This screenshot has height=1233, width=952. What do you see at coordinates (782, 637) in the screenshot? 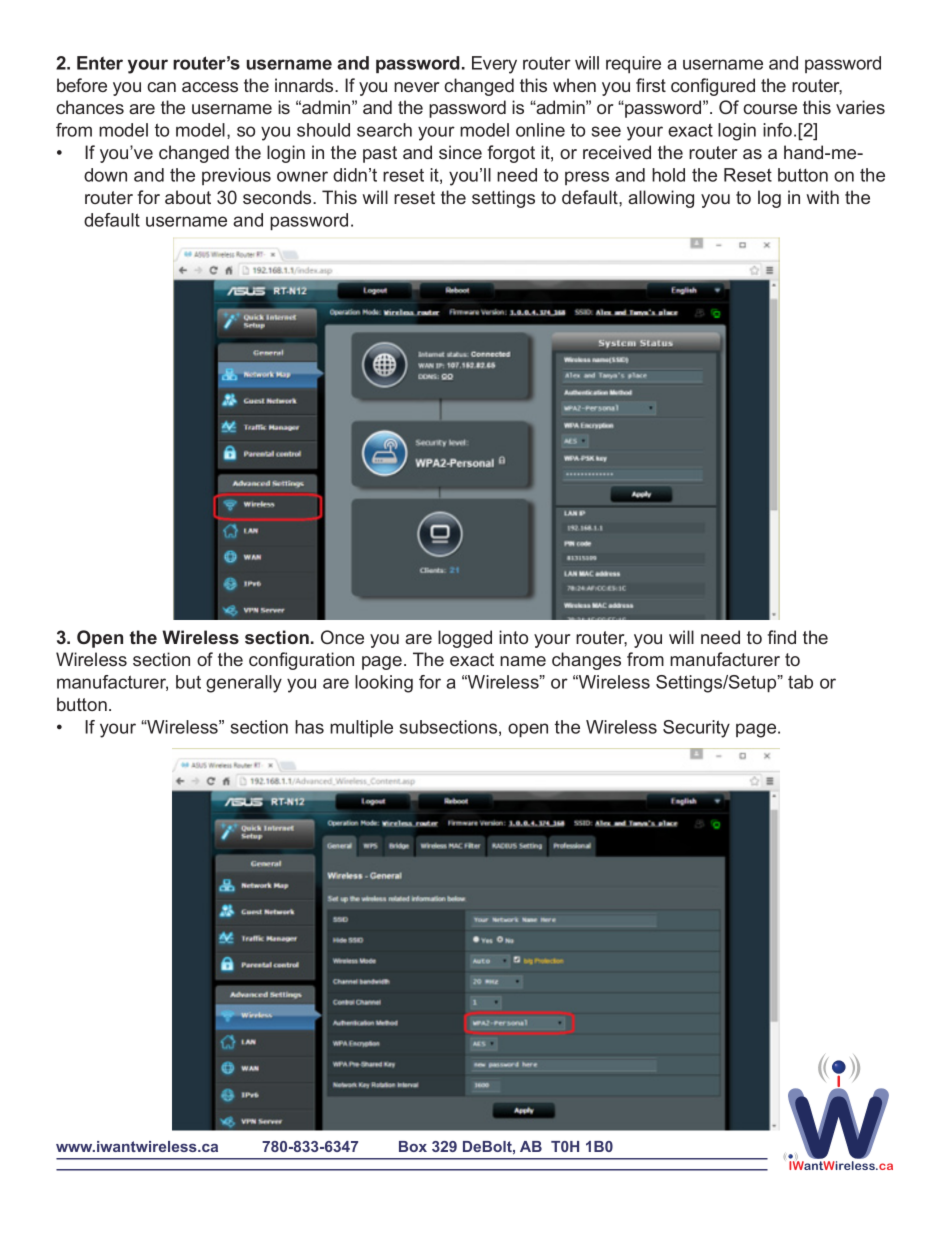
I see `find` at bounding box center [782, 637].
